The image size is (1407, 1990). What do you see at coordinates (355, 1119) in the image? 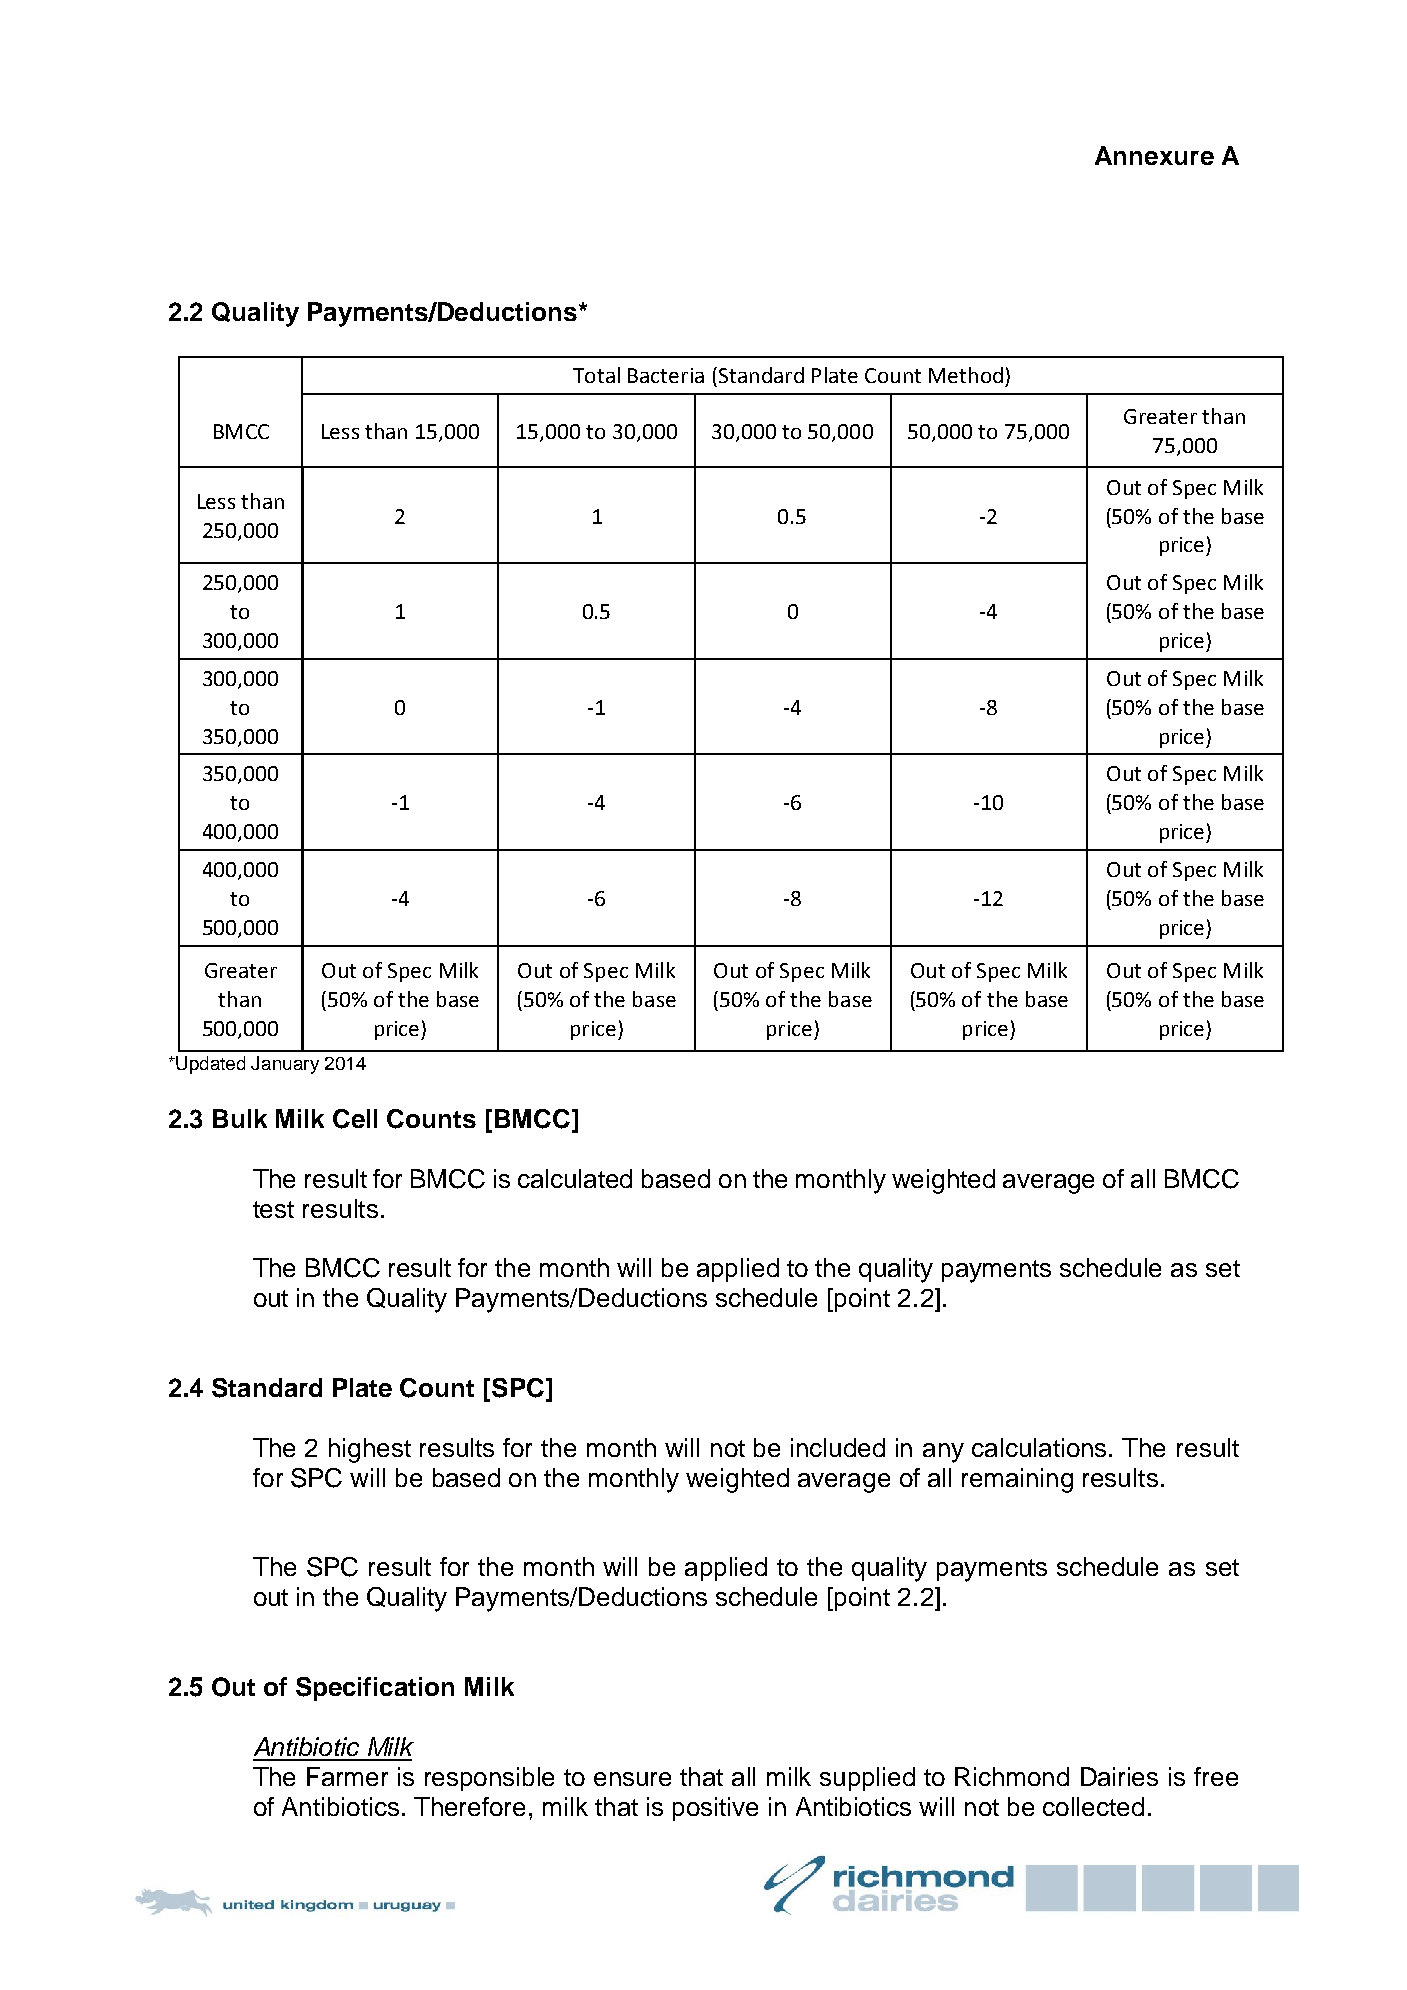
I see `Cell` at bounding box center [355, 1119].
